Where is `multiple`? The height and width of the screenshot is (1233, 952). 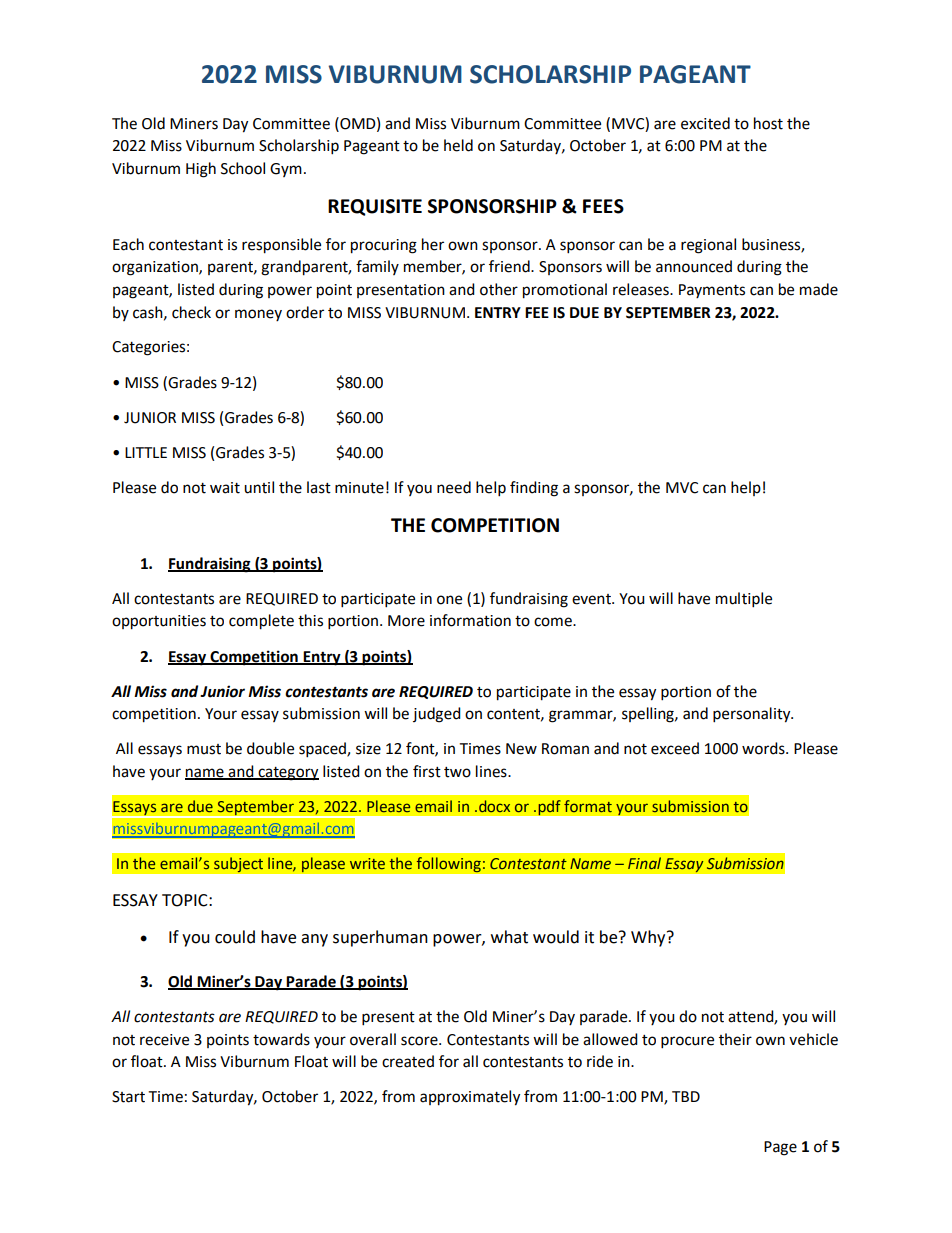 multiple is located at coordinates (744, 600).
